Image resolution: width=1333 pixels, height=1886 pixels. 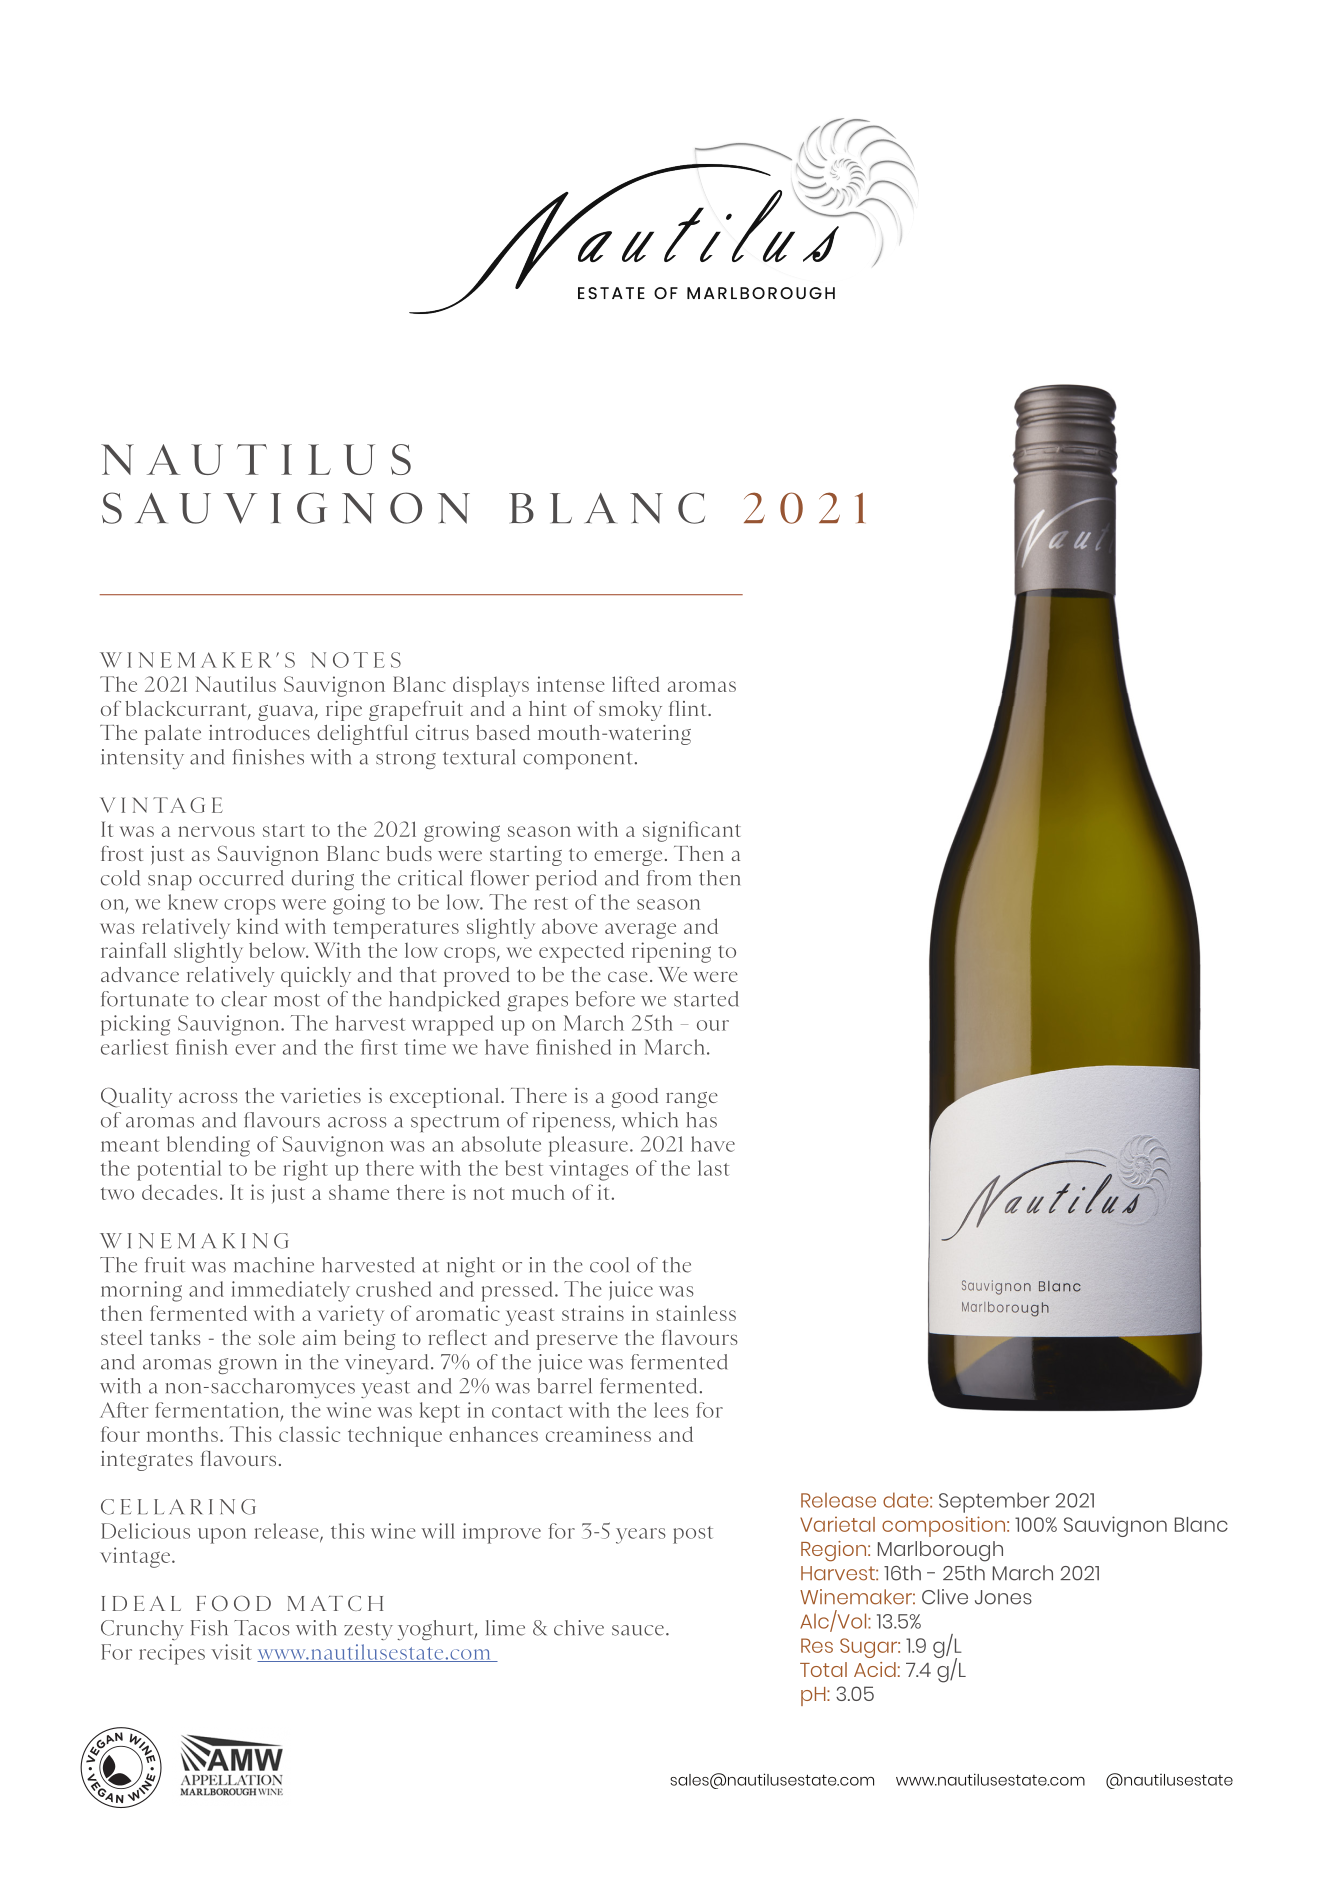 I want to click on visit, so click(x=231, y=1652).
